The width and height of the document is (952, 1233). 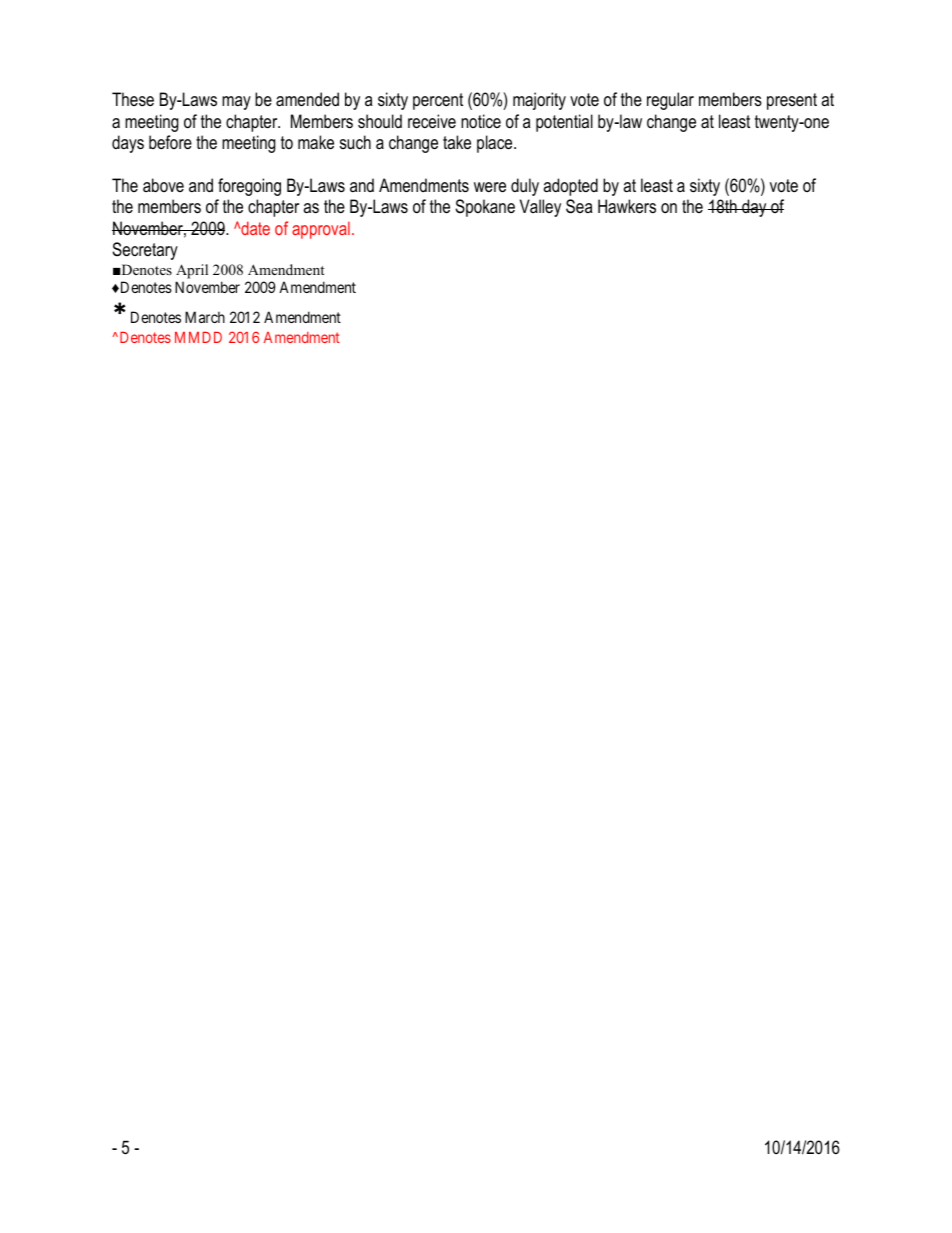 What do you see at coordinates (163, 185) in the document?
I see `above` at bounding box center [163, 185].
